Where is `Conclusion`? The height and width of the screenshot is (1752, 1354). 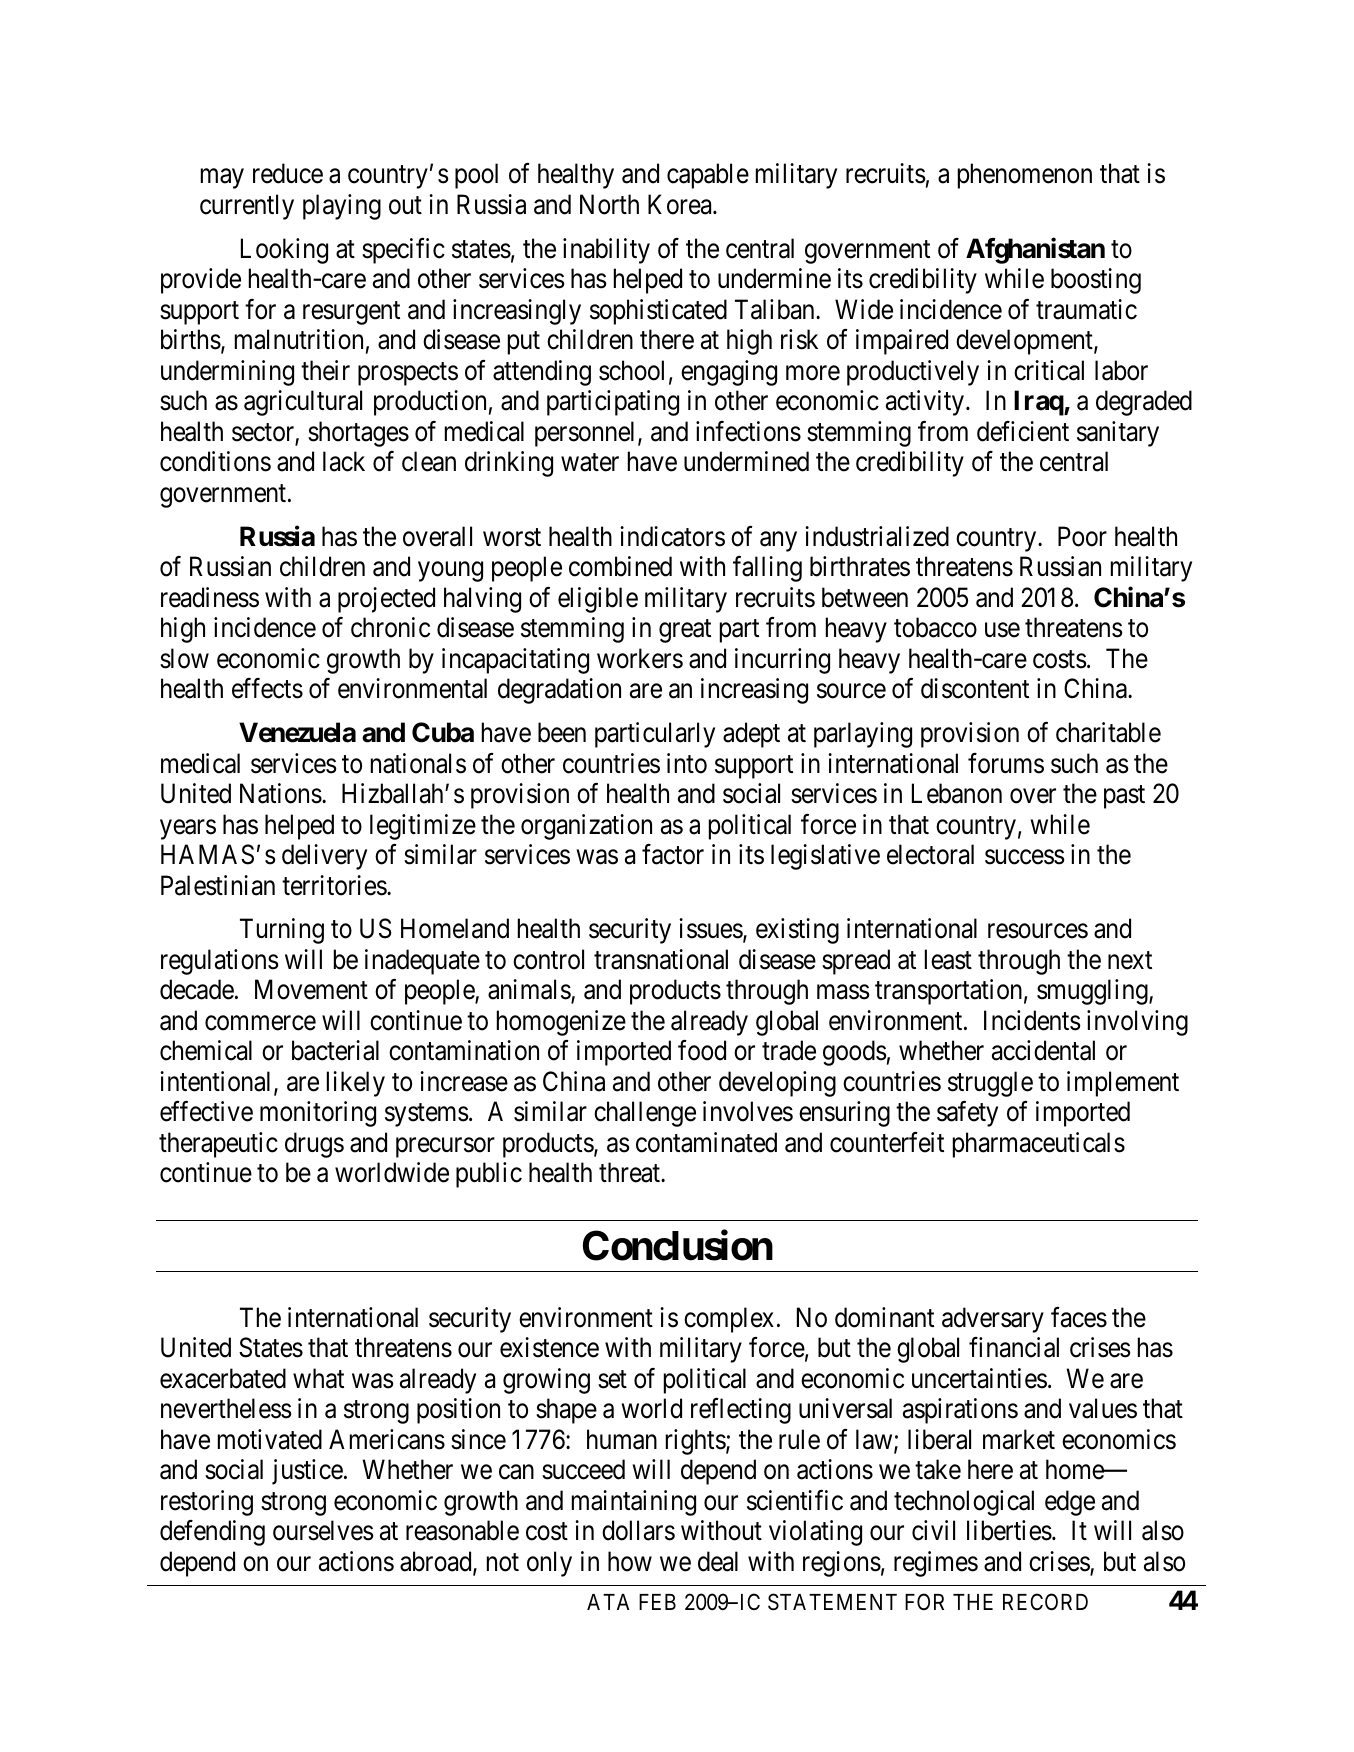 Conclusion is located at coordinates (678, 1245).
